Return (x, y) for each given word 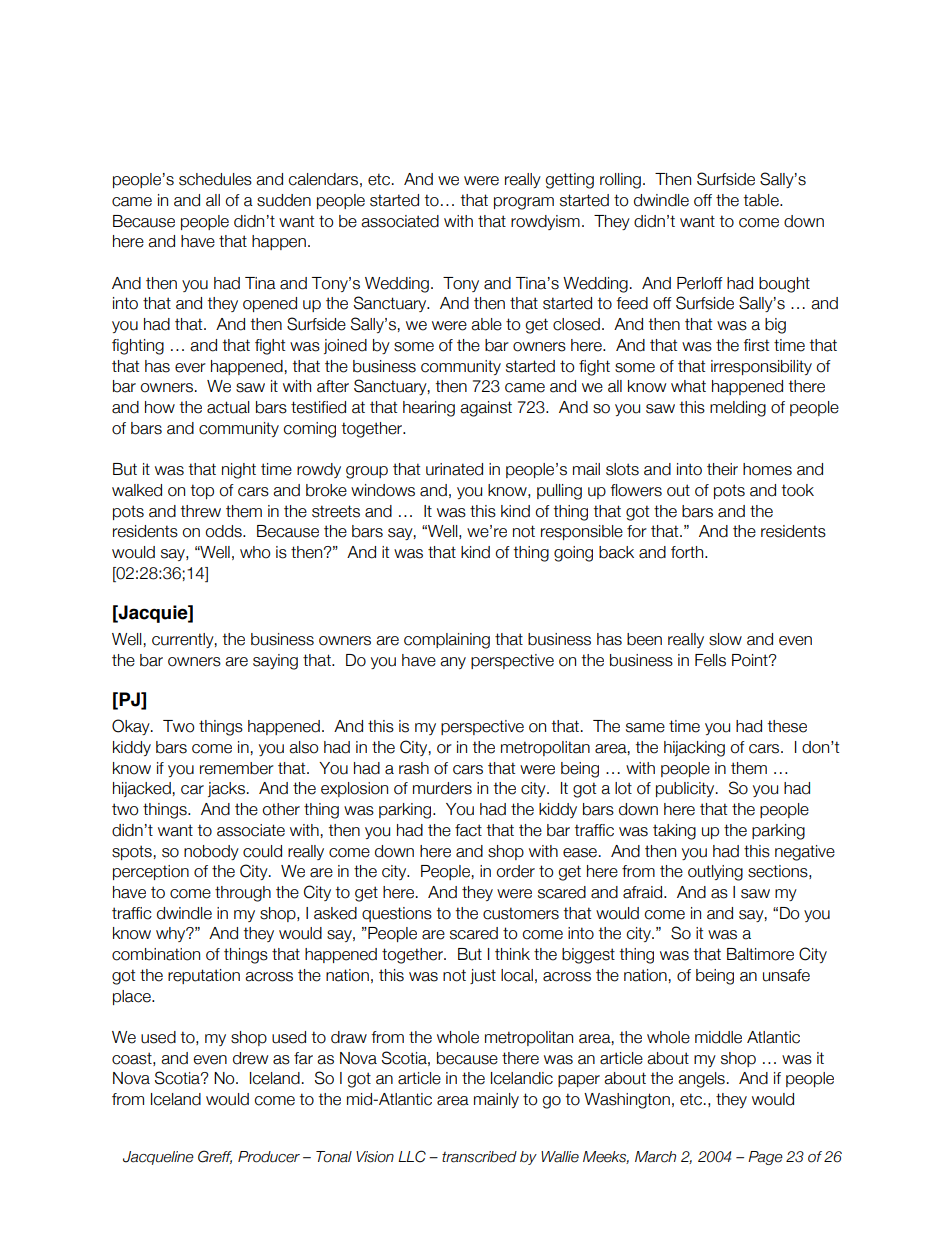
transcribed (479, 1157)
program (524, 203)
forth (688, 552)
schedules (215, 179)
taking (674, 832)
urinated (454, 469)
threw (200, 511)
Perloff (700, 283)
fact (468, 830)
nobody (211, 852)
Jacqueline (158, 1158)
